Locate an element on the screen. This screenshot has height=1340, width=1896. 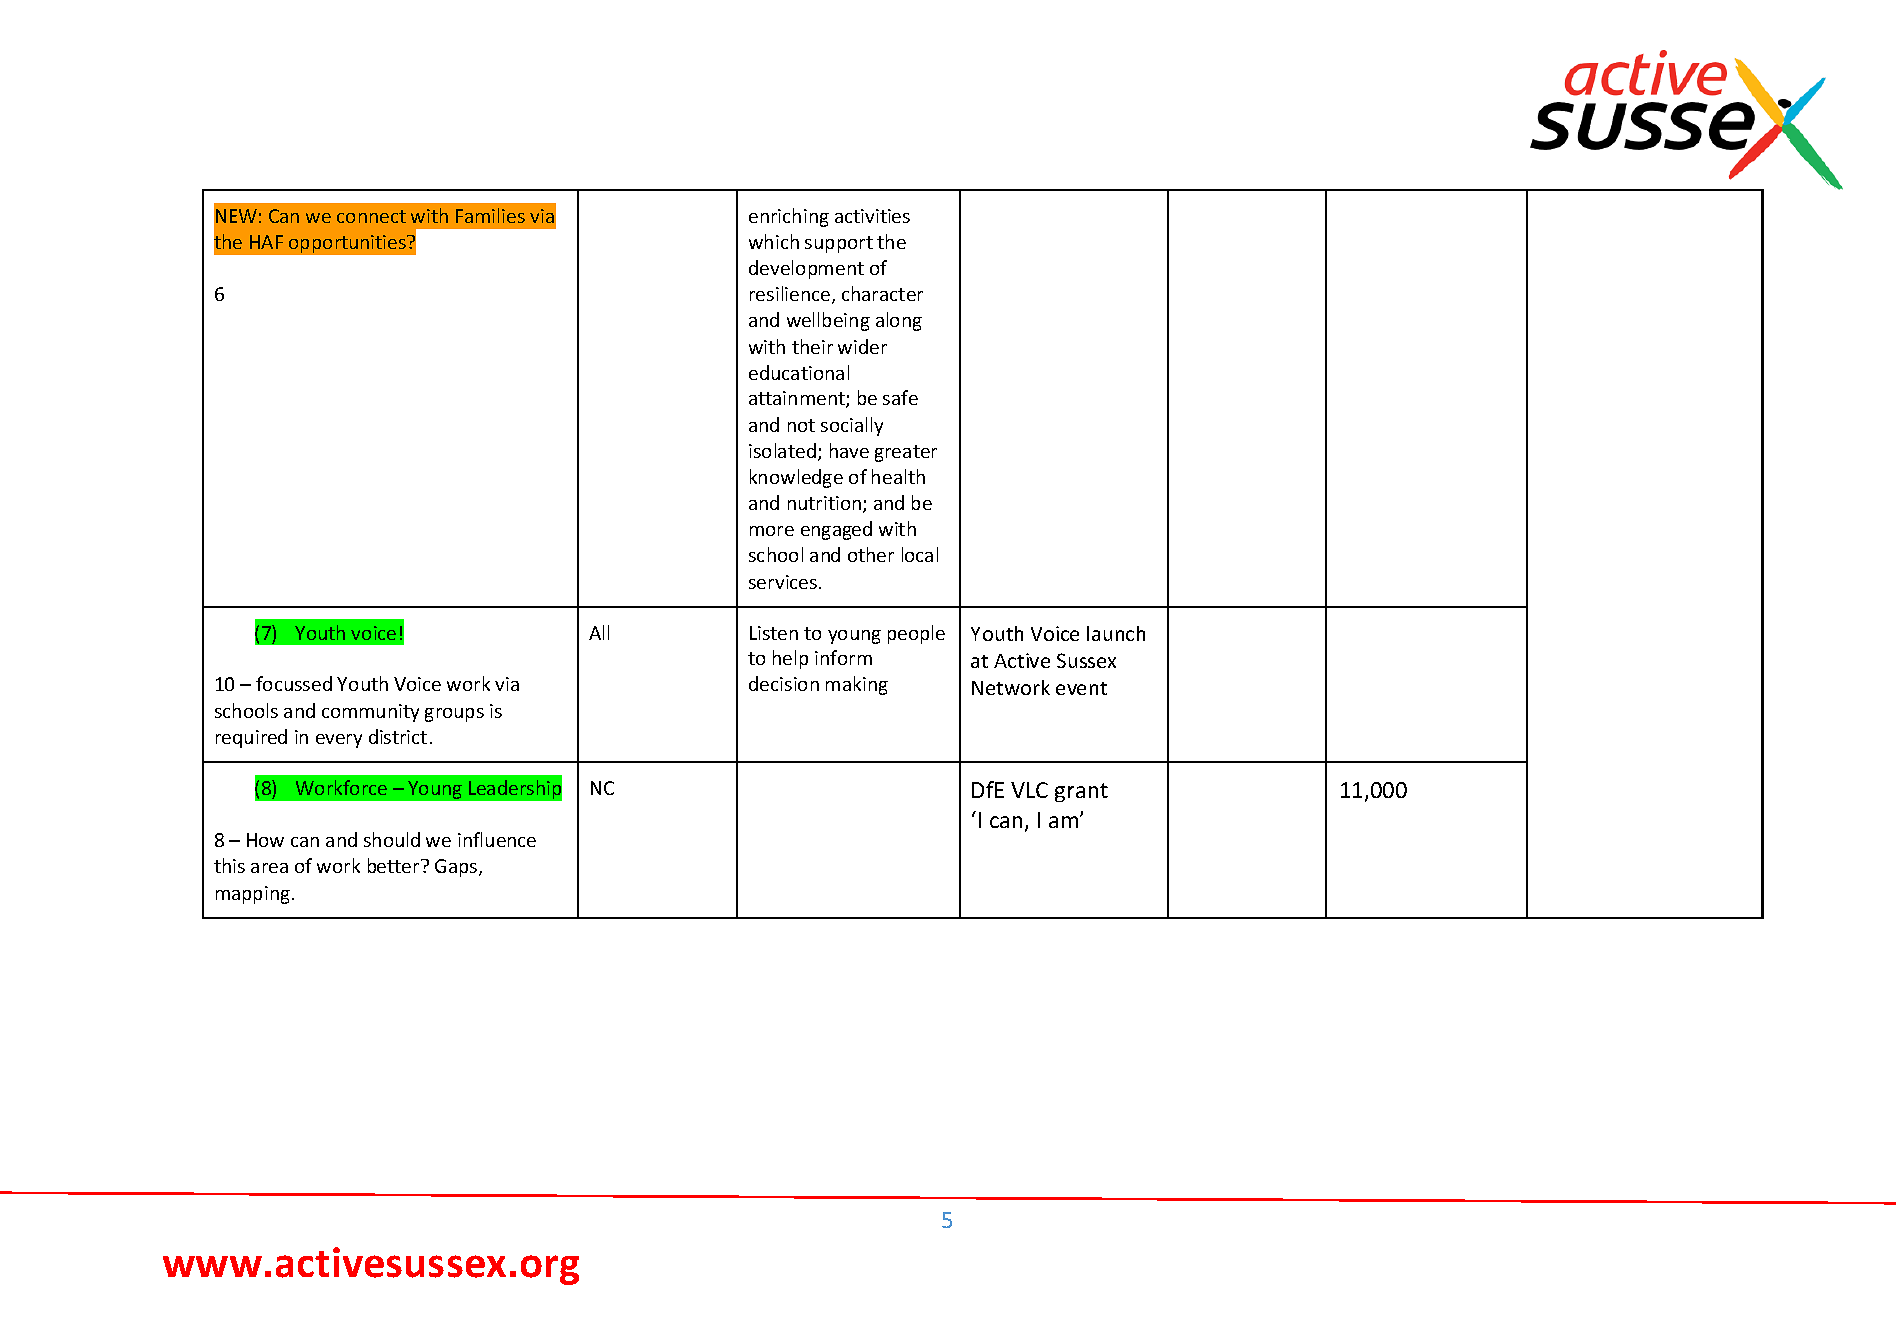
connect is located at coordinates (371, 216).
